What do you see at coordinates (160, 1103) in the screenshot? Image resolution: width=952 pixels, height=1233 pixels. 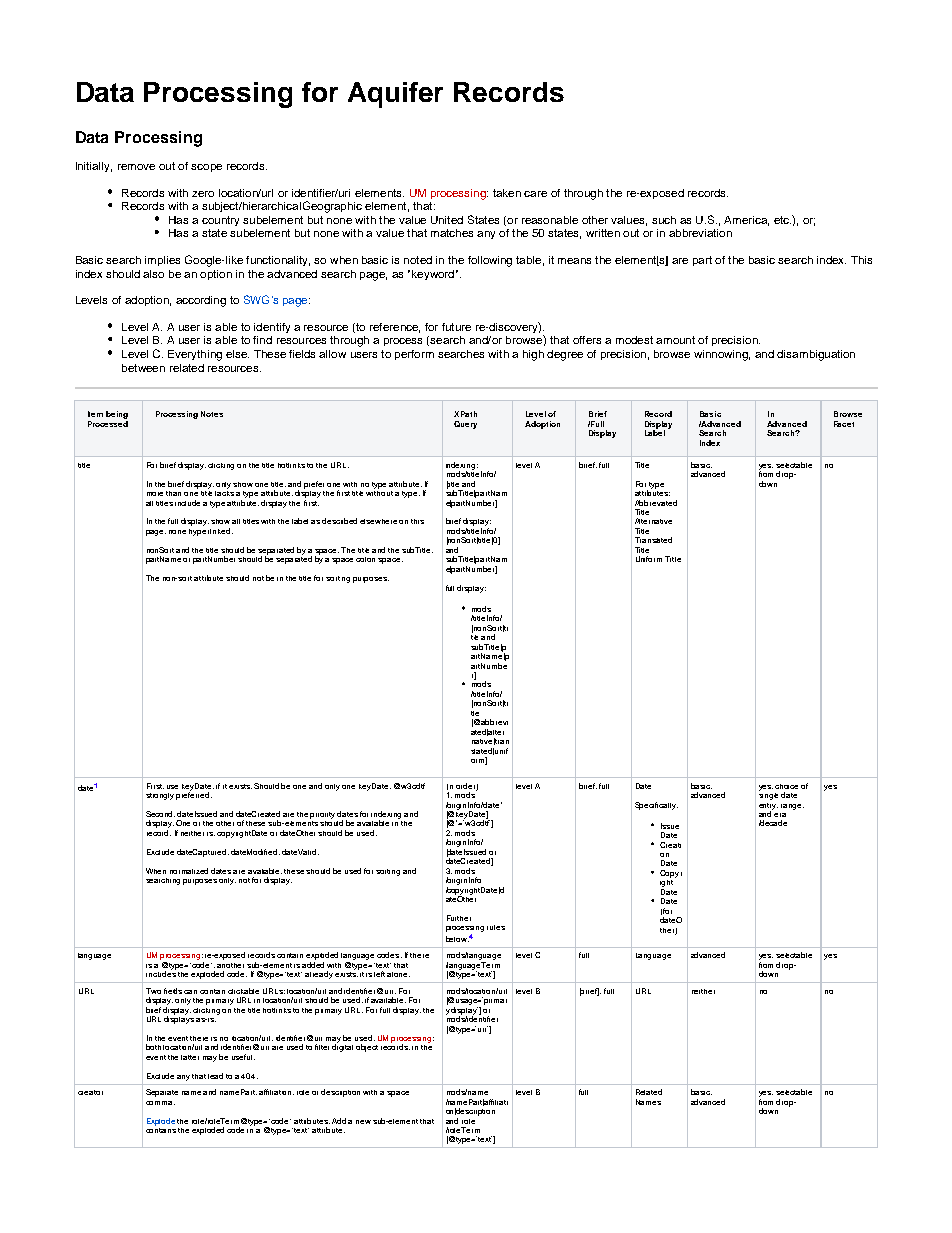 I see `comma` at bounding box center [160, 1103].
